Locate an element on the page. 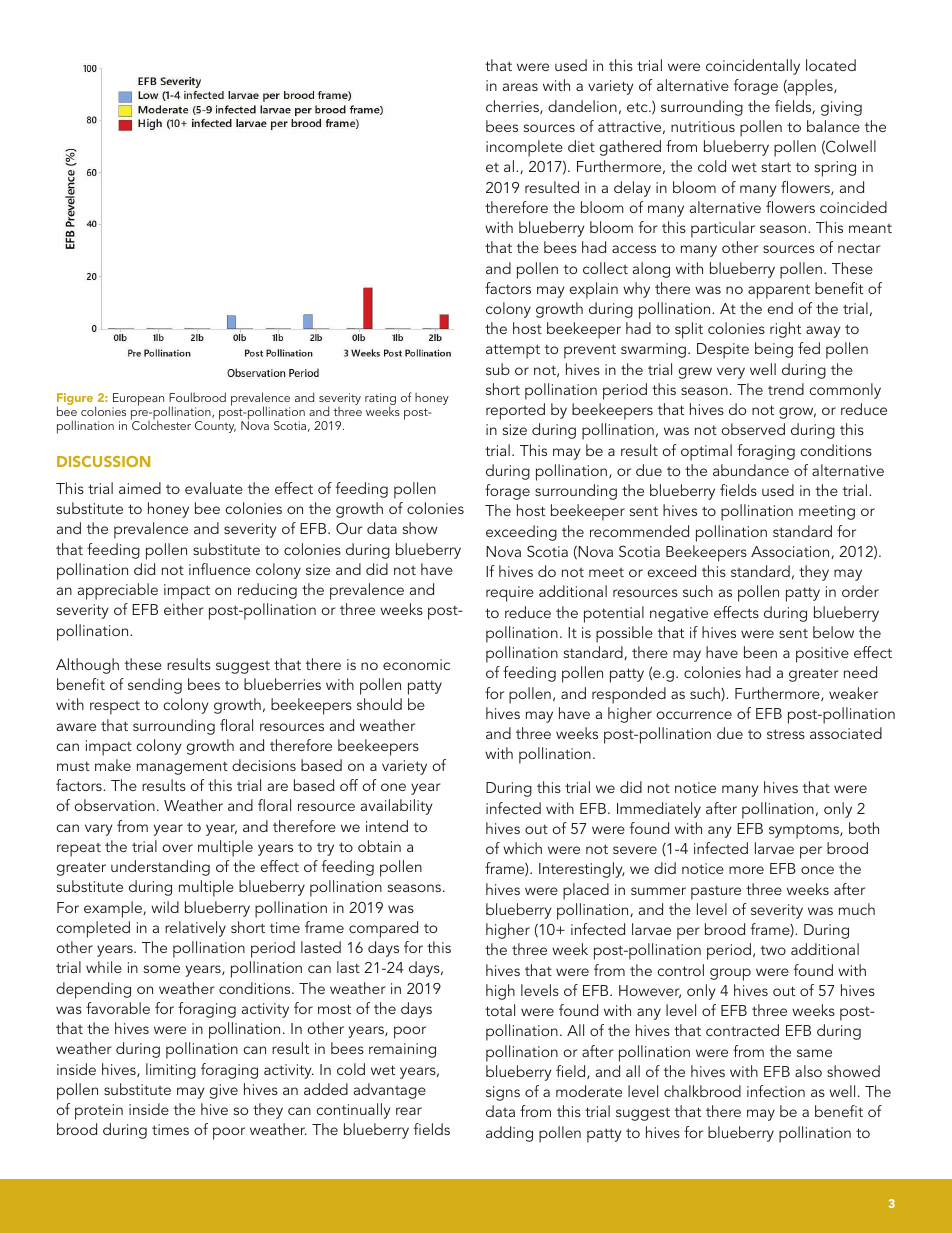 The height and width of the document is (1233, 952). infection is located at coordinates (776, 1091).
